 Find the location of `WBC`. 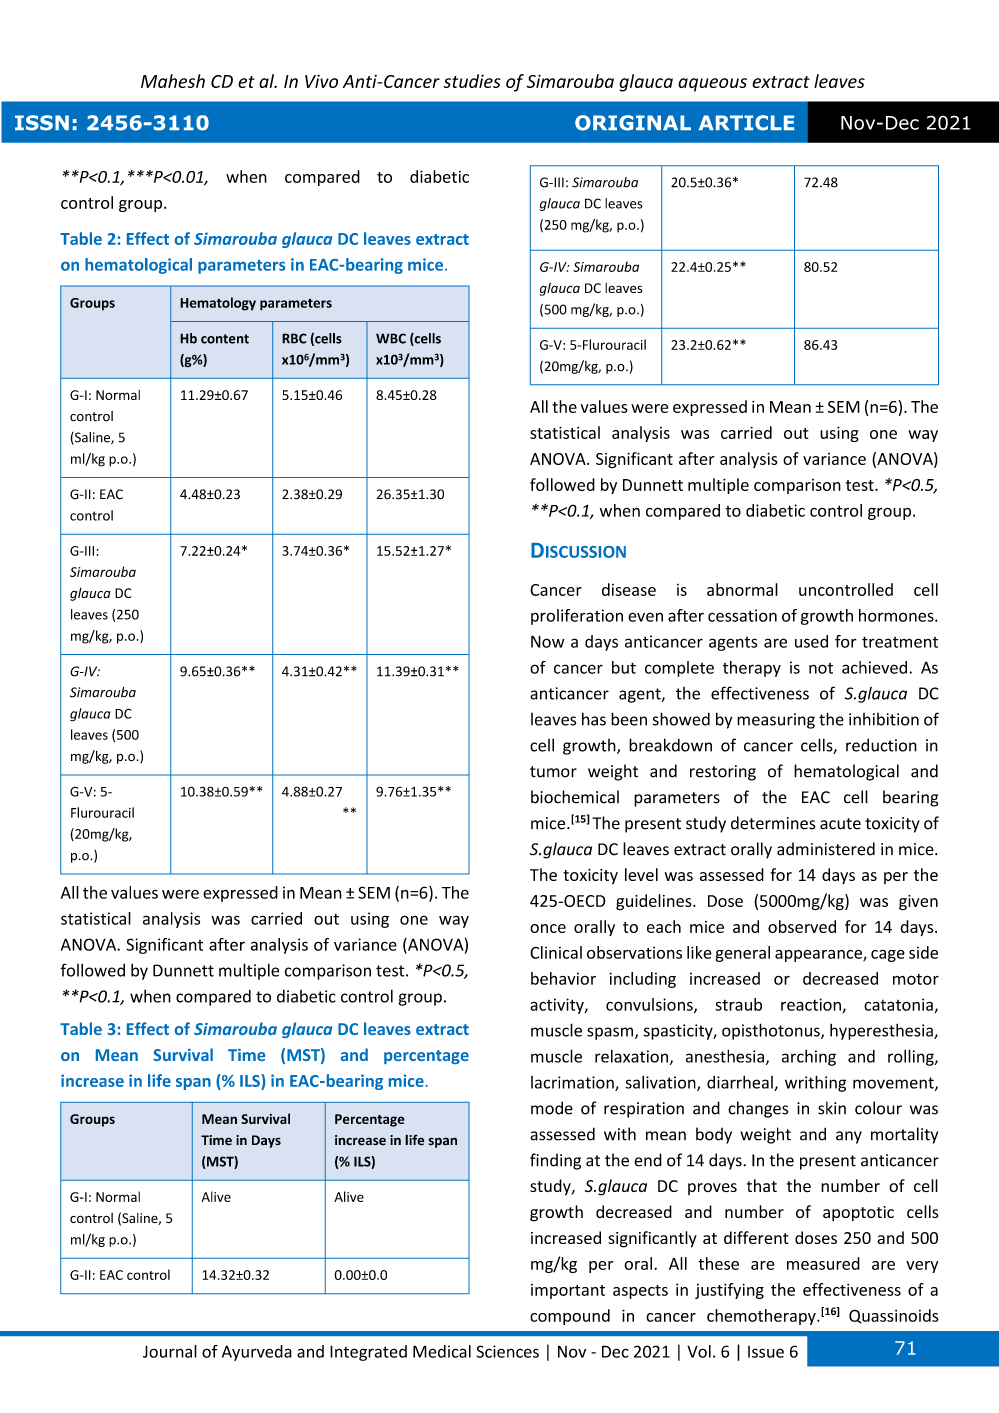

WBC is located at coordinates (391, 338).
